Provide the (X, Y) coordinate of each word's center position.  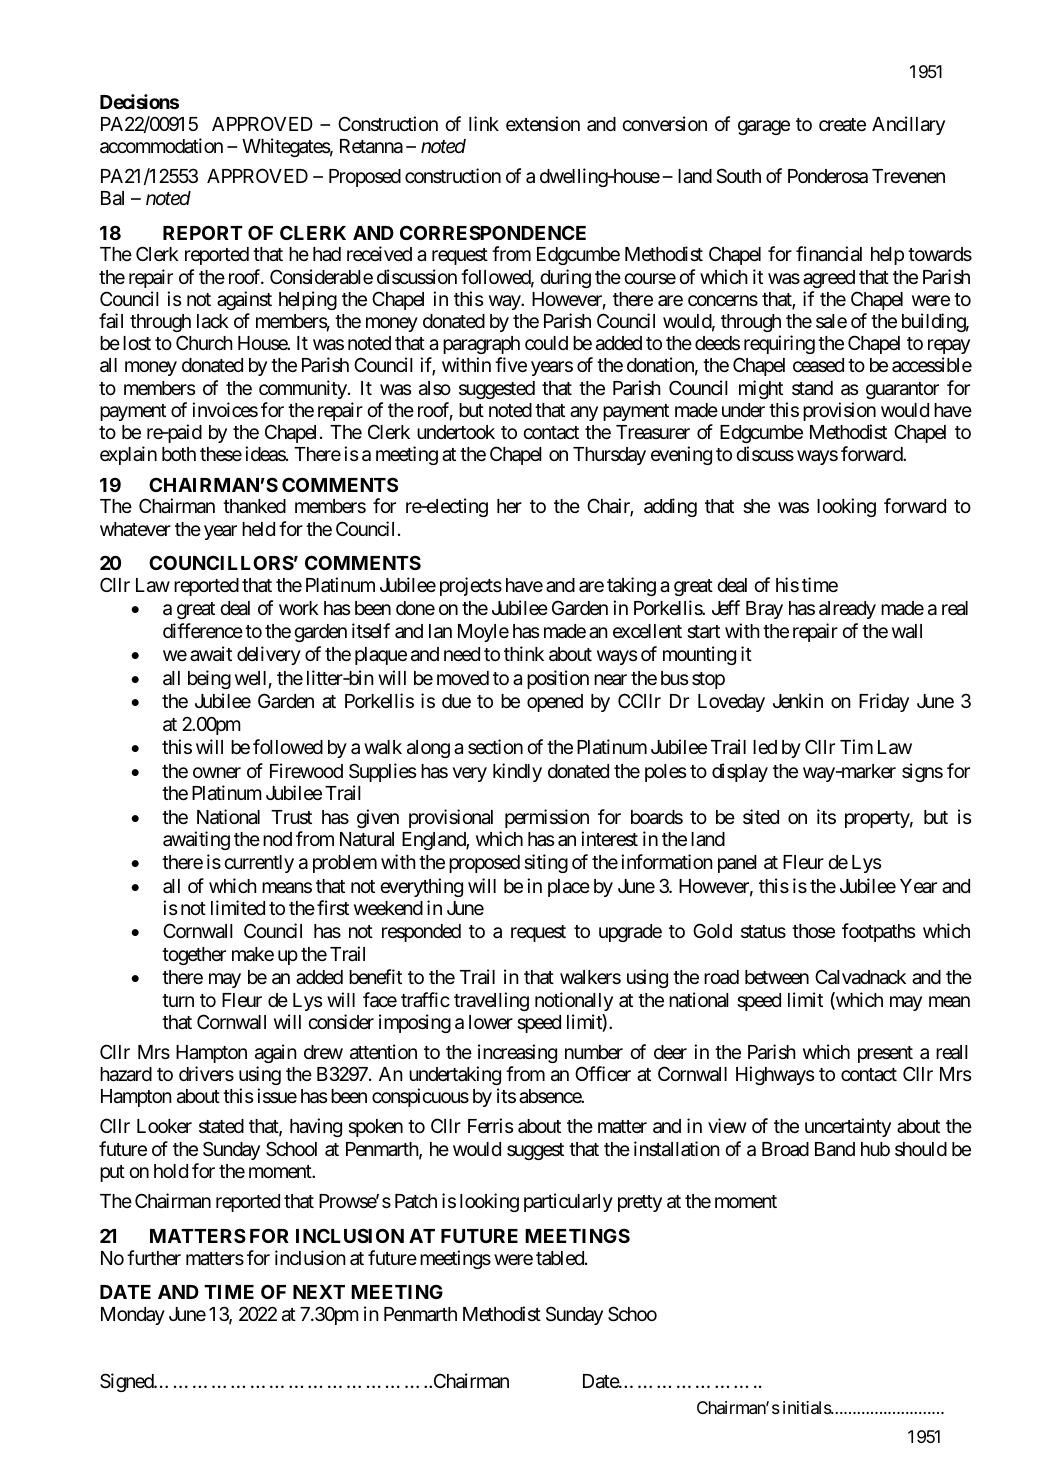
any (584, 413)
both (179, 454)
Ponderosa (828, 176)
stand (812, 388)
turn (178, 1000)
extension (543, 123)
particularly (568, 1202)
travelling (491, 1001)
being (209, 679)
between (777, 977)
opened (555, 703)
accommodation (161, 146)
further (154, 1257)
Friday (884, 702)
